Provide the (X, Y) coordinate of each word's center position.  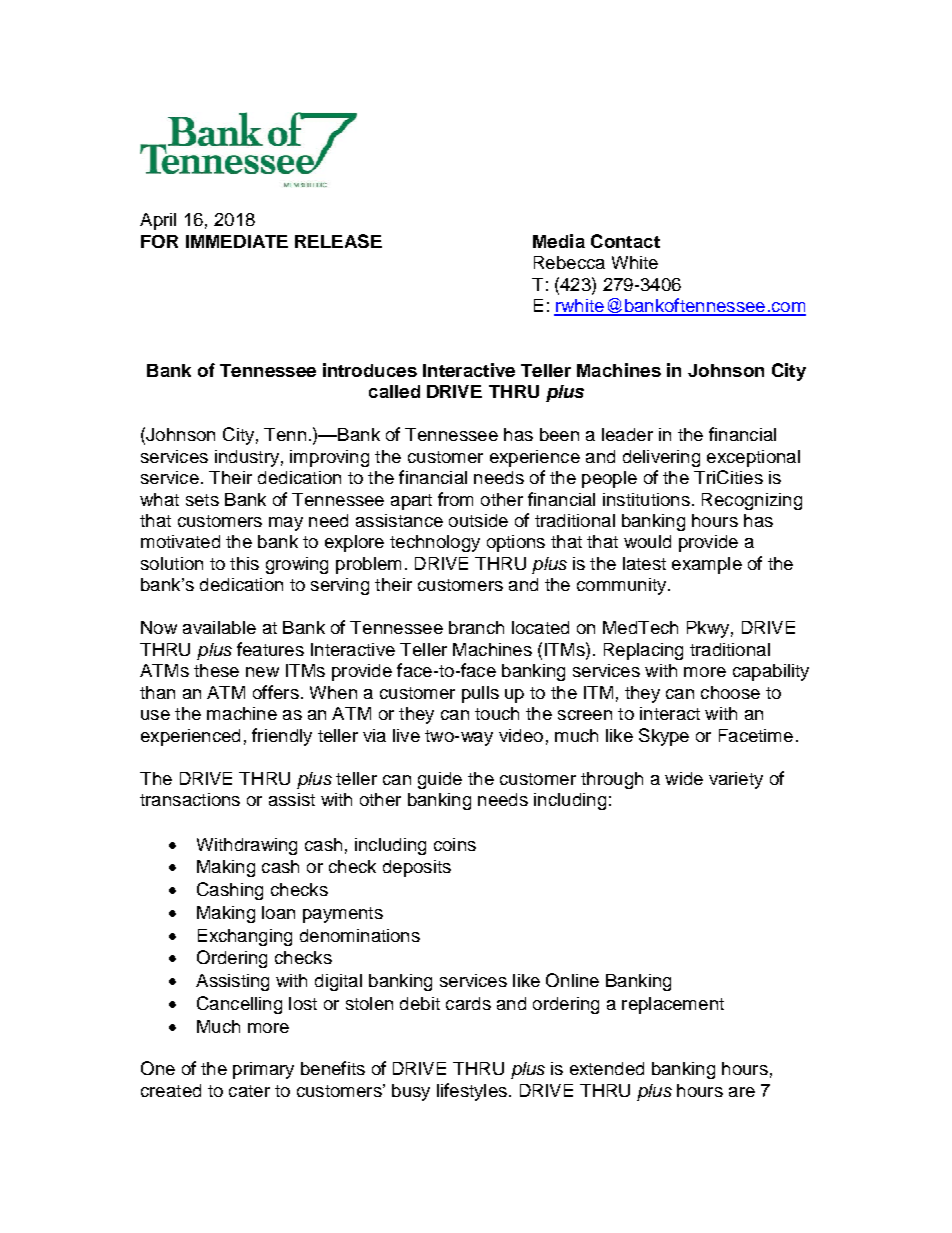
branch (476, 627)
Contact (625, 241)
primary (263, 1070)
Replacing (643, 651)
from (455, 499)
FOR (159, 241)
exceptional (753, 458)
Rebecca (569, 262)
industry (247, 458)
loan (278, 912)
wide (684, 778)
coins (455, 844)
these (216, 670)
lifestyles (472, 1092)
